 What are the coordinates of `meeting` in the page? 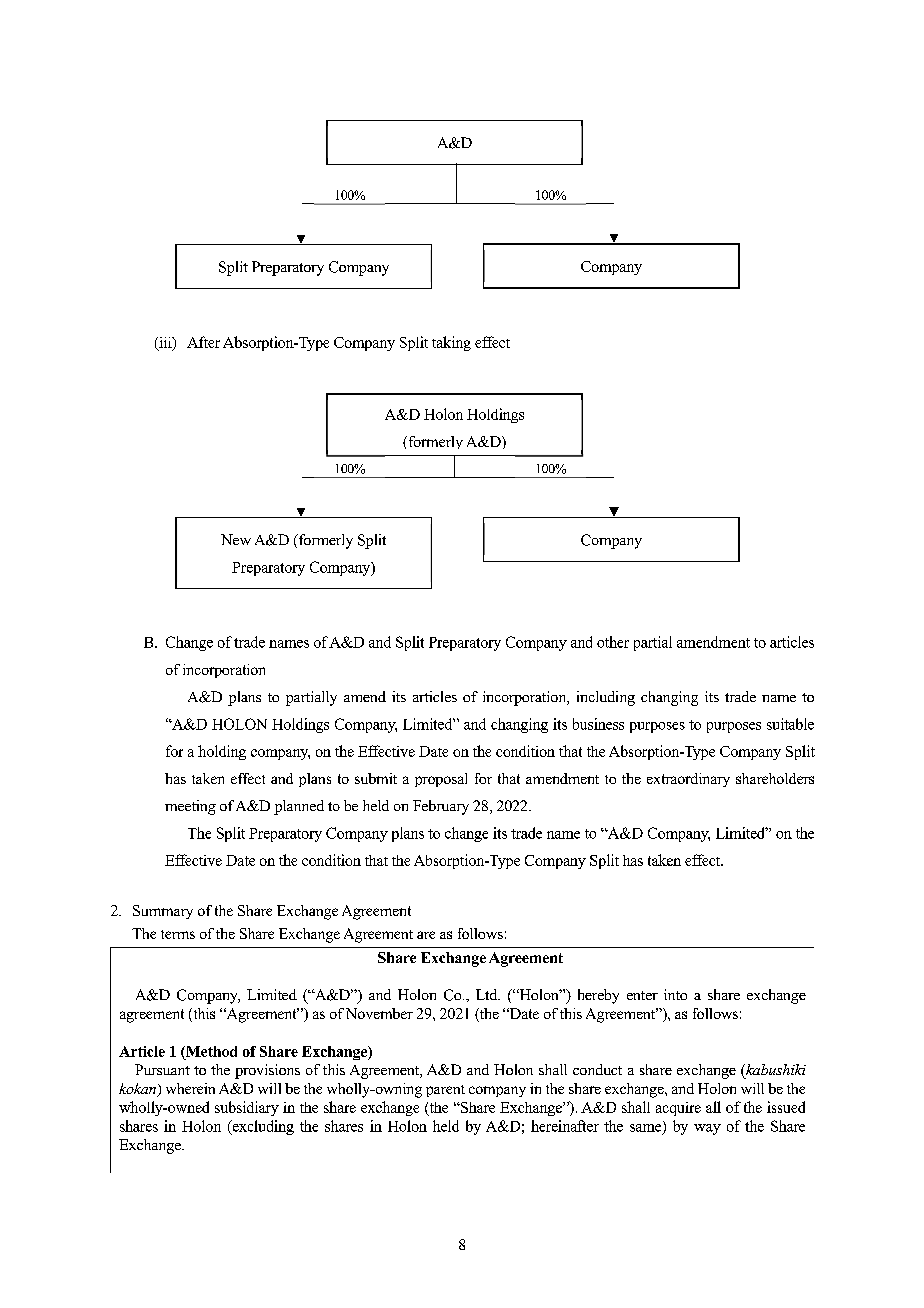 It's located at (190, 807).
